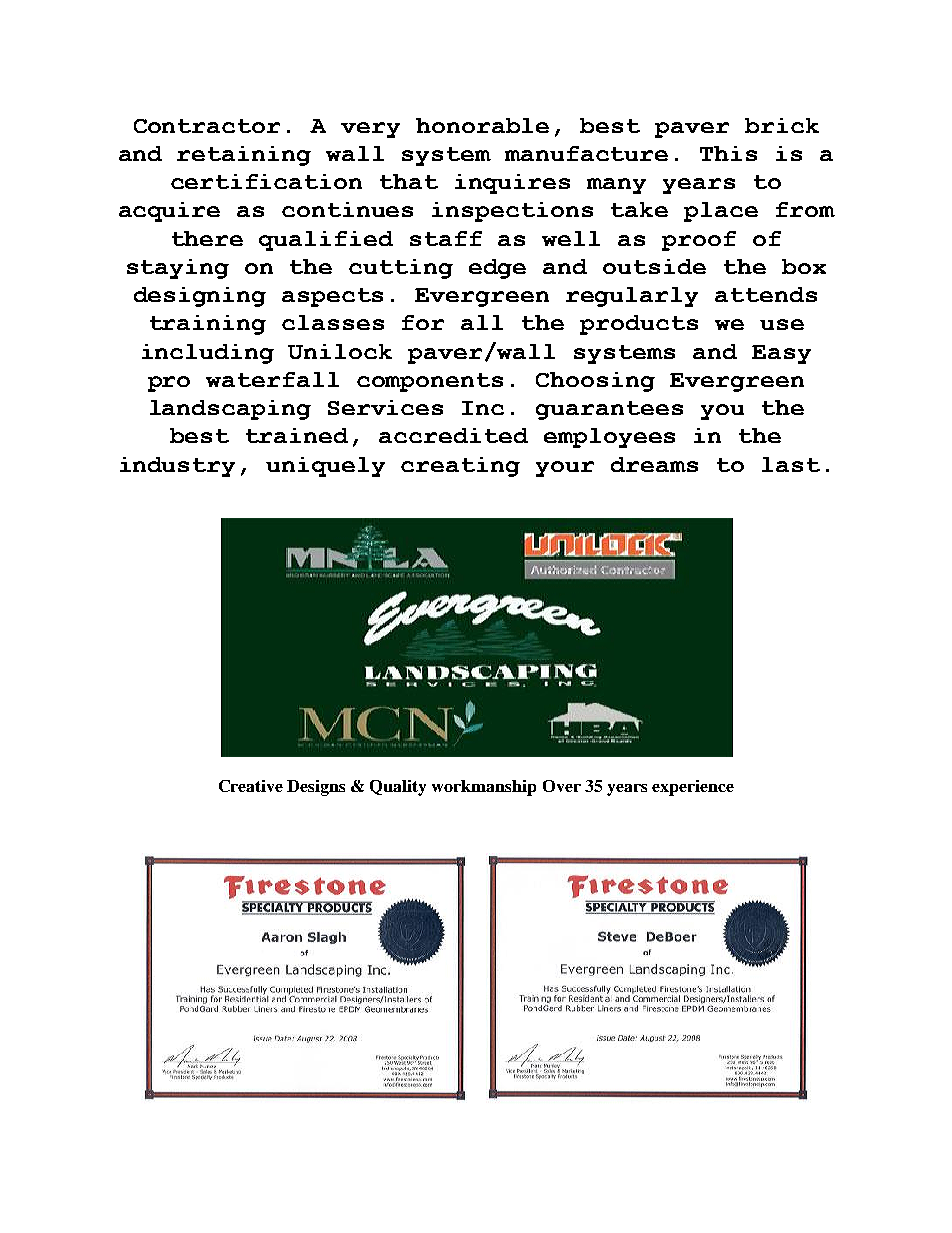 This document has width=952, height=1233. Describe the element at coordinates (460, 467) in the document. I see `creating` at that location.
